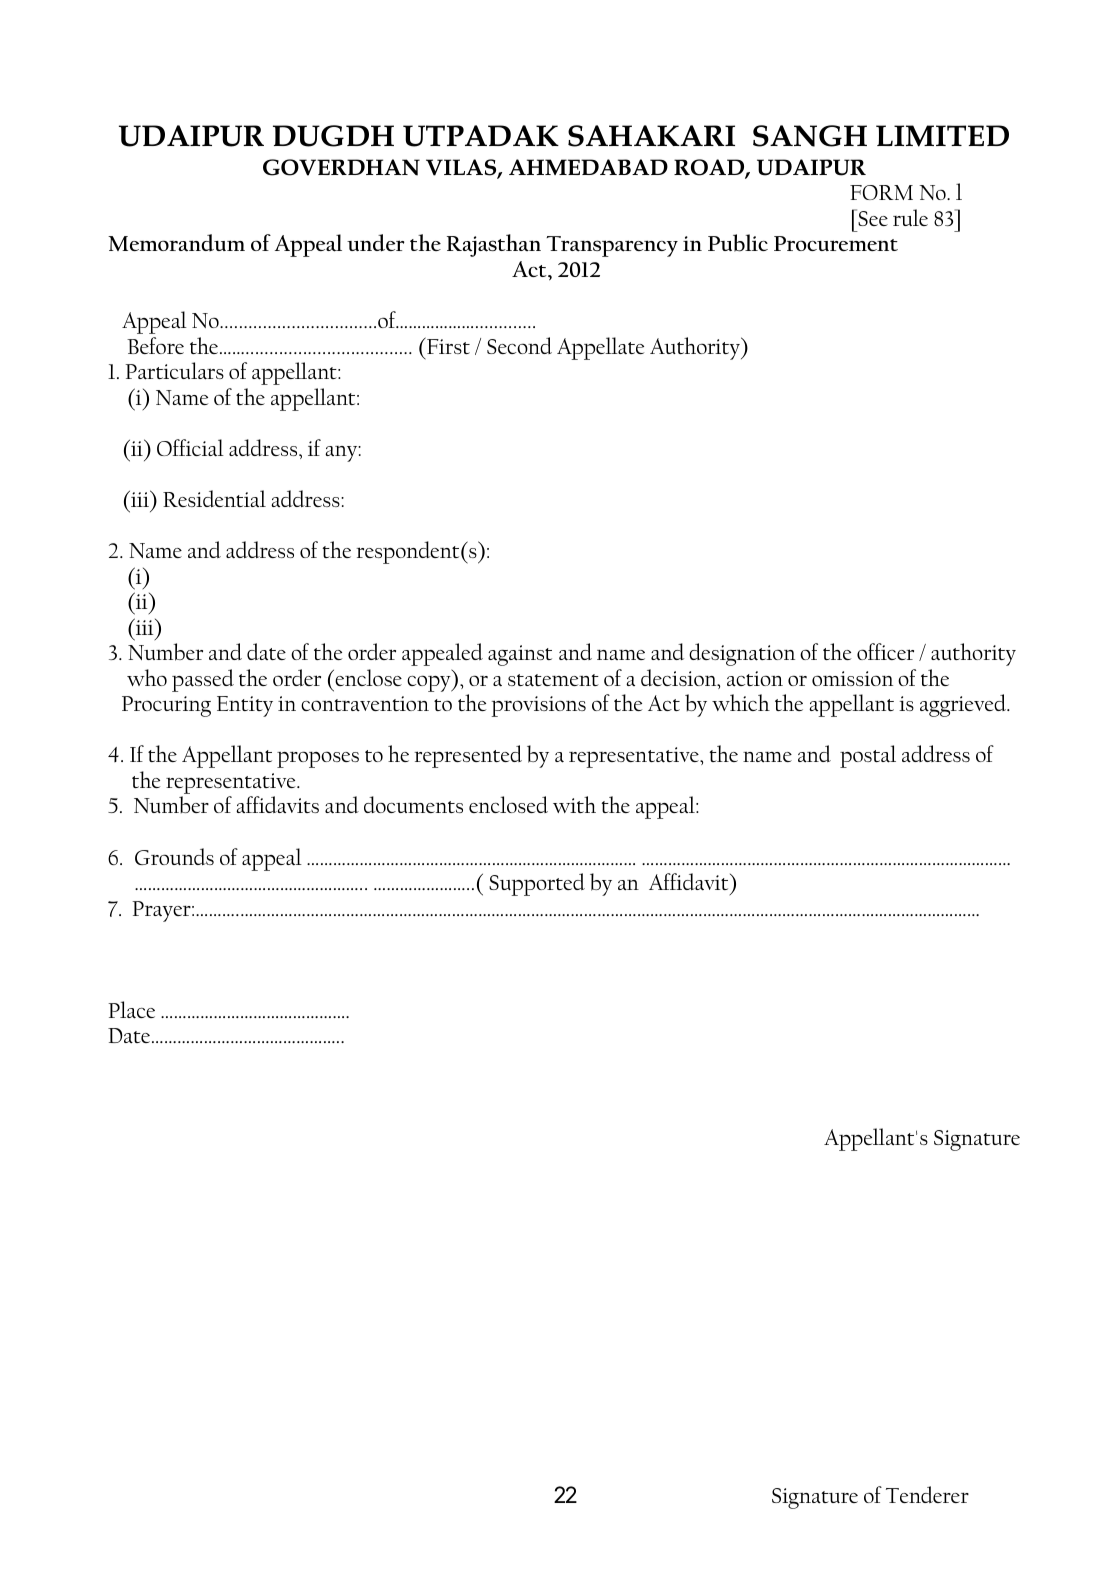  Describe the element at coordinates (520, 655) in the screenshot. I see `against` at that location.
